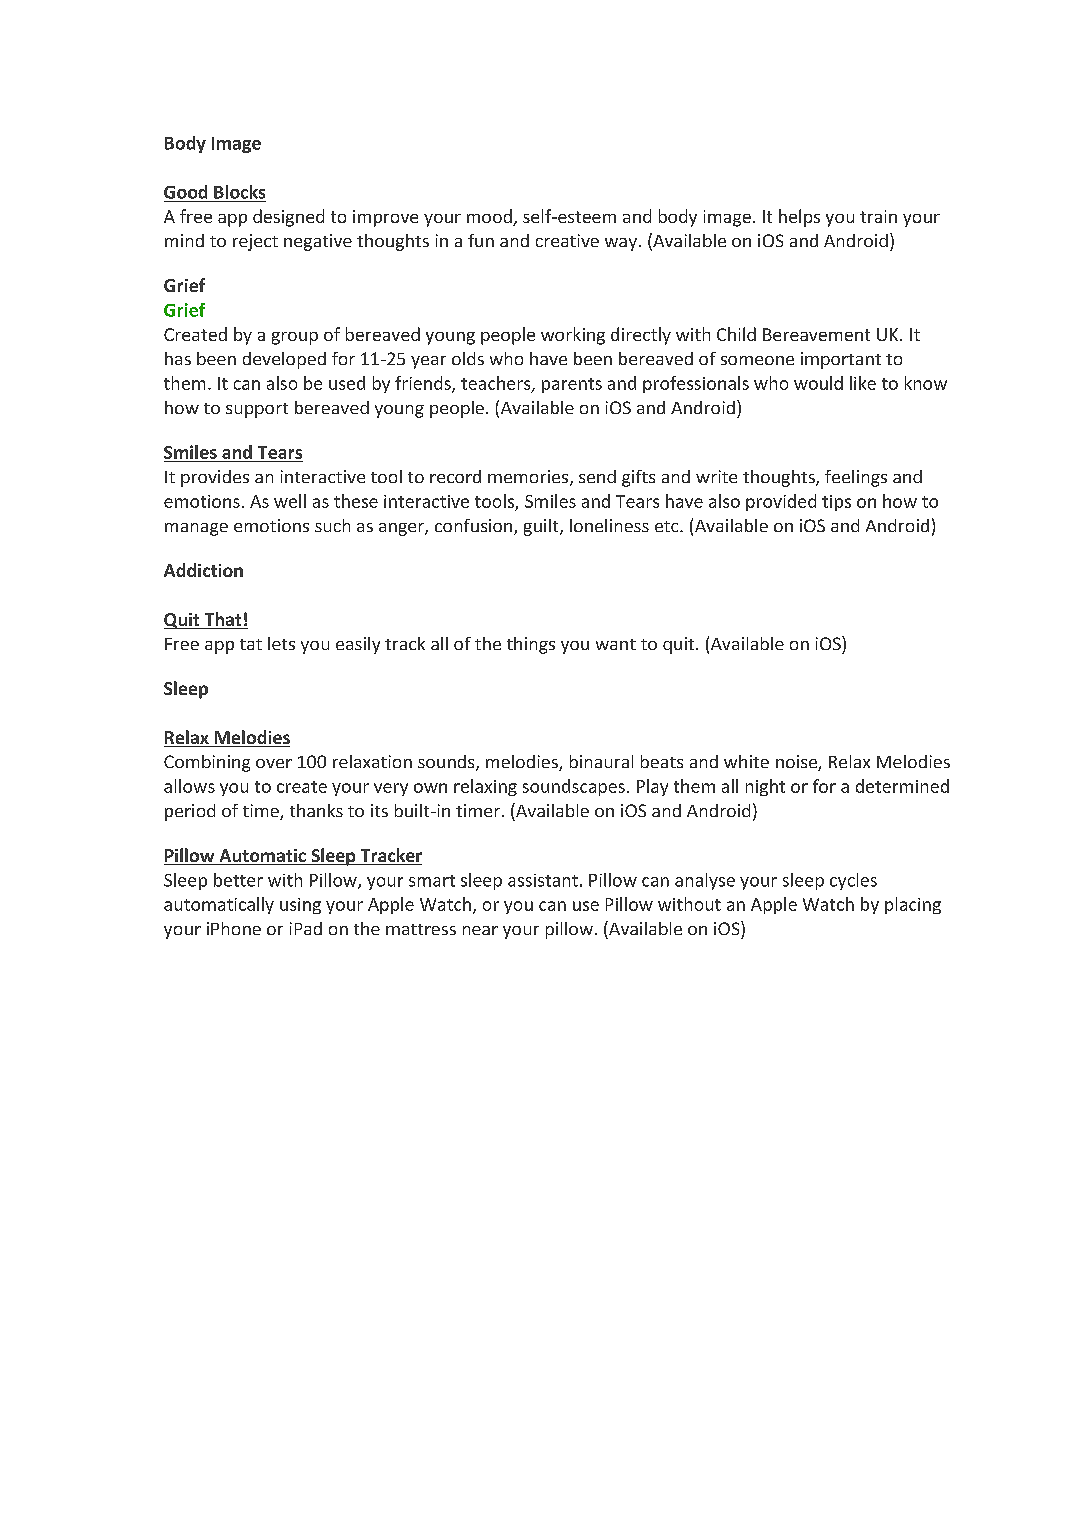  I want to click on white, so click(746, 761).
